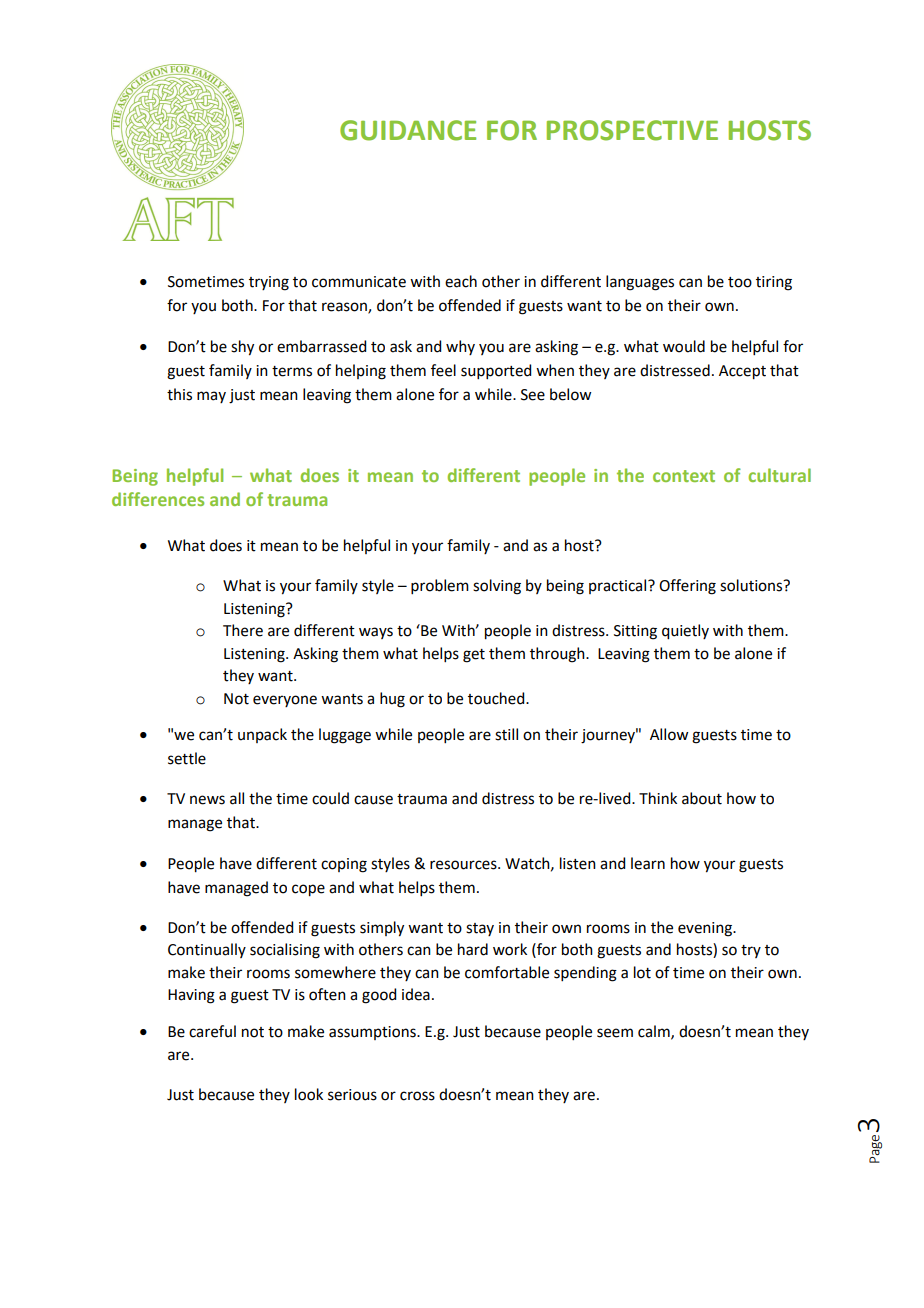  Describe the element at coordinates (742, 372) in the document. I see `Accept` at that location.
